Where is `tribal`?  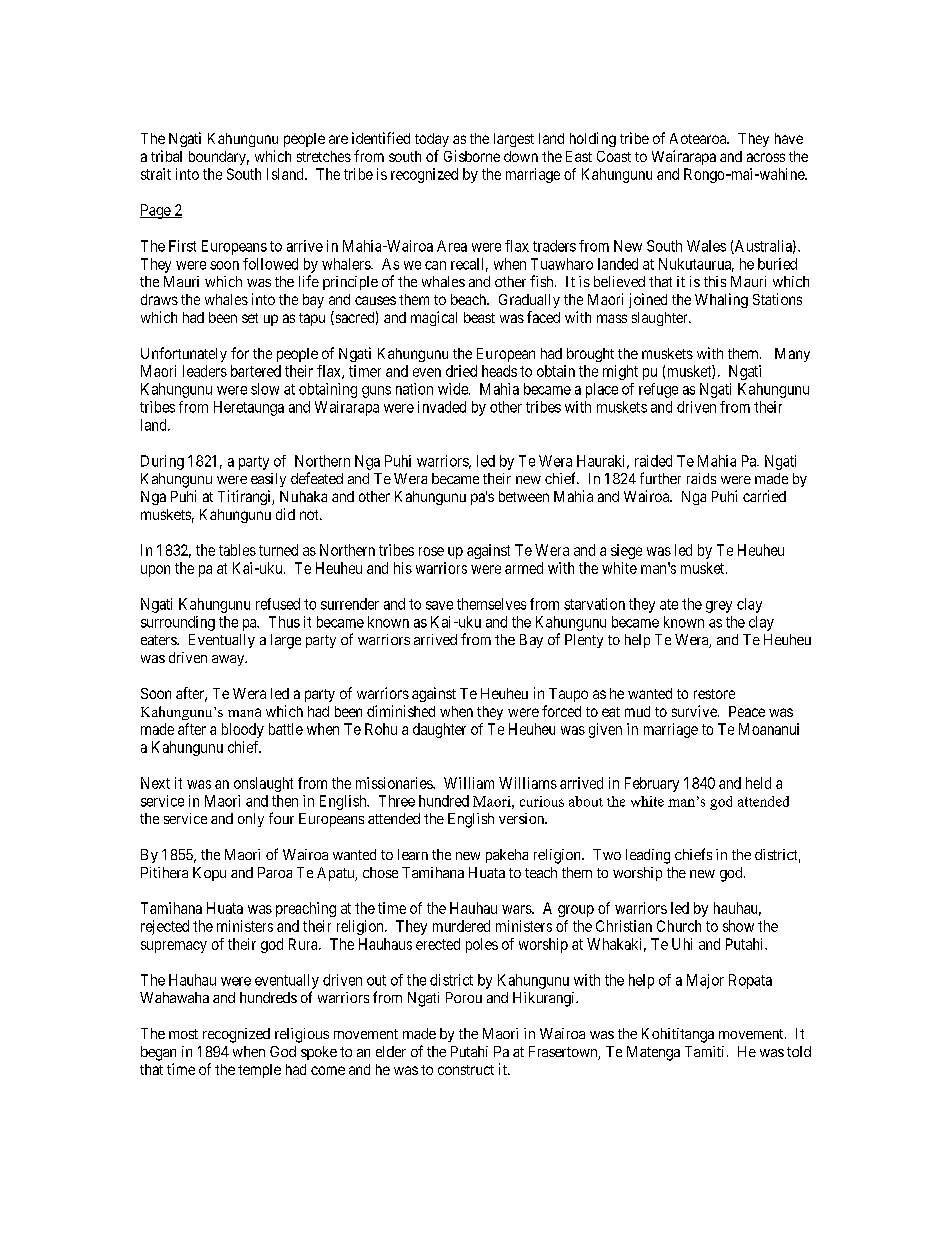
tribal is located at coordinates (166, 156).
